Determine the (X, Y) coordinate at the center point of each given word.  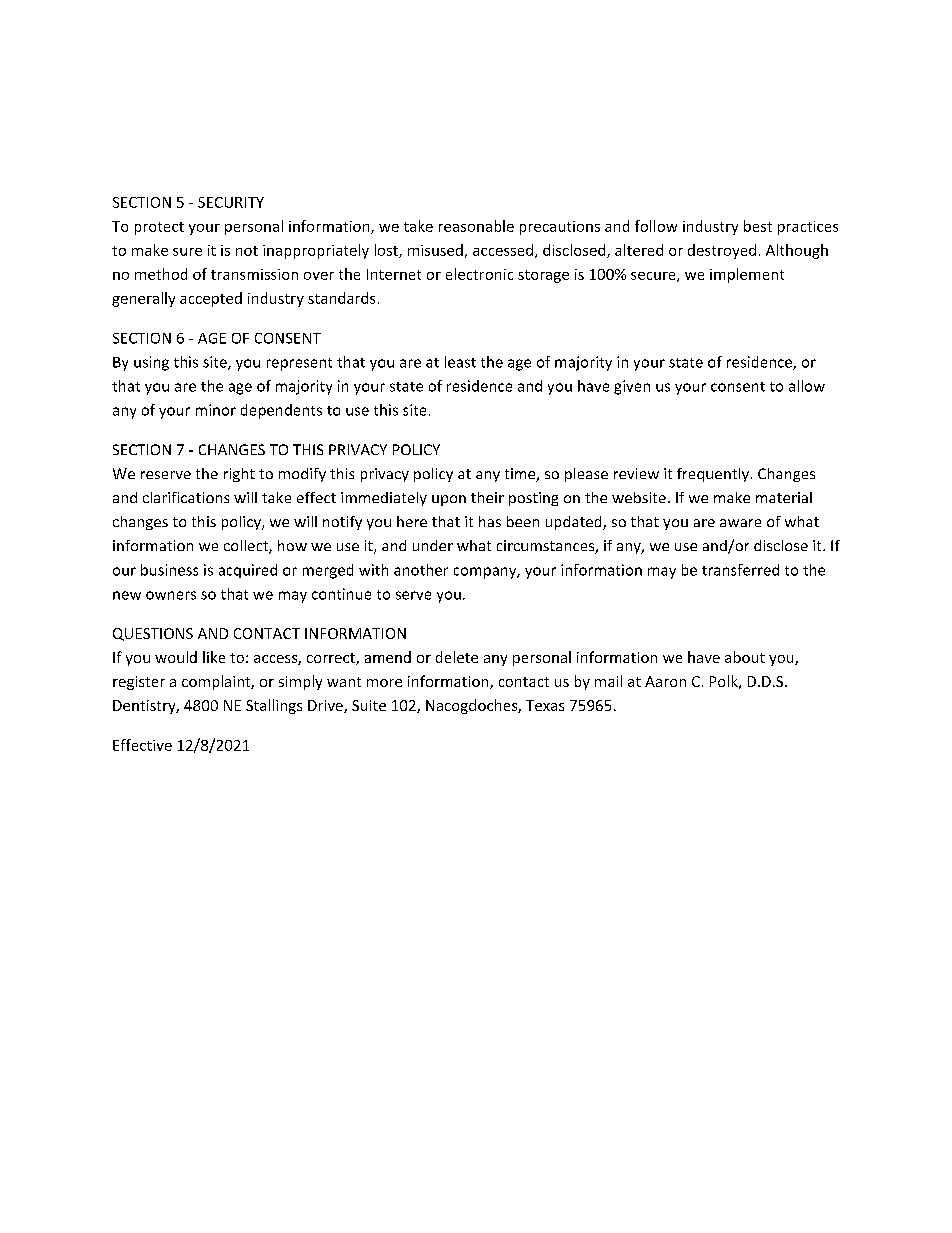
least (460, 362)
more (384, 683)
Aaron (665, 681)
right (239, 475)
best (758, 226)
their (487, 497)
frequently (714, 475)
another (421, 570)
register (139, 683)
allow (807, 386)
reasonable (476, 226)
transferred (740, 570)
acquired (248, 571)
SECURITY (231, 202)
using (151, 363)
